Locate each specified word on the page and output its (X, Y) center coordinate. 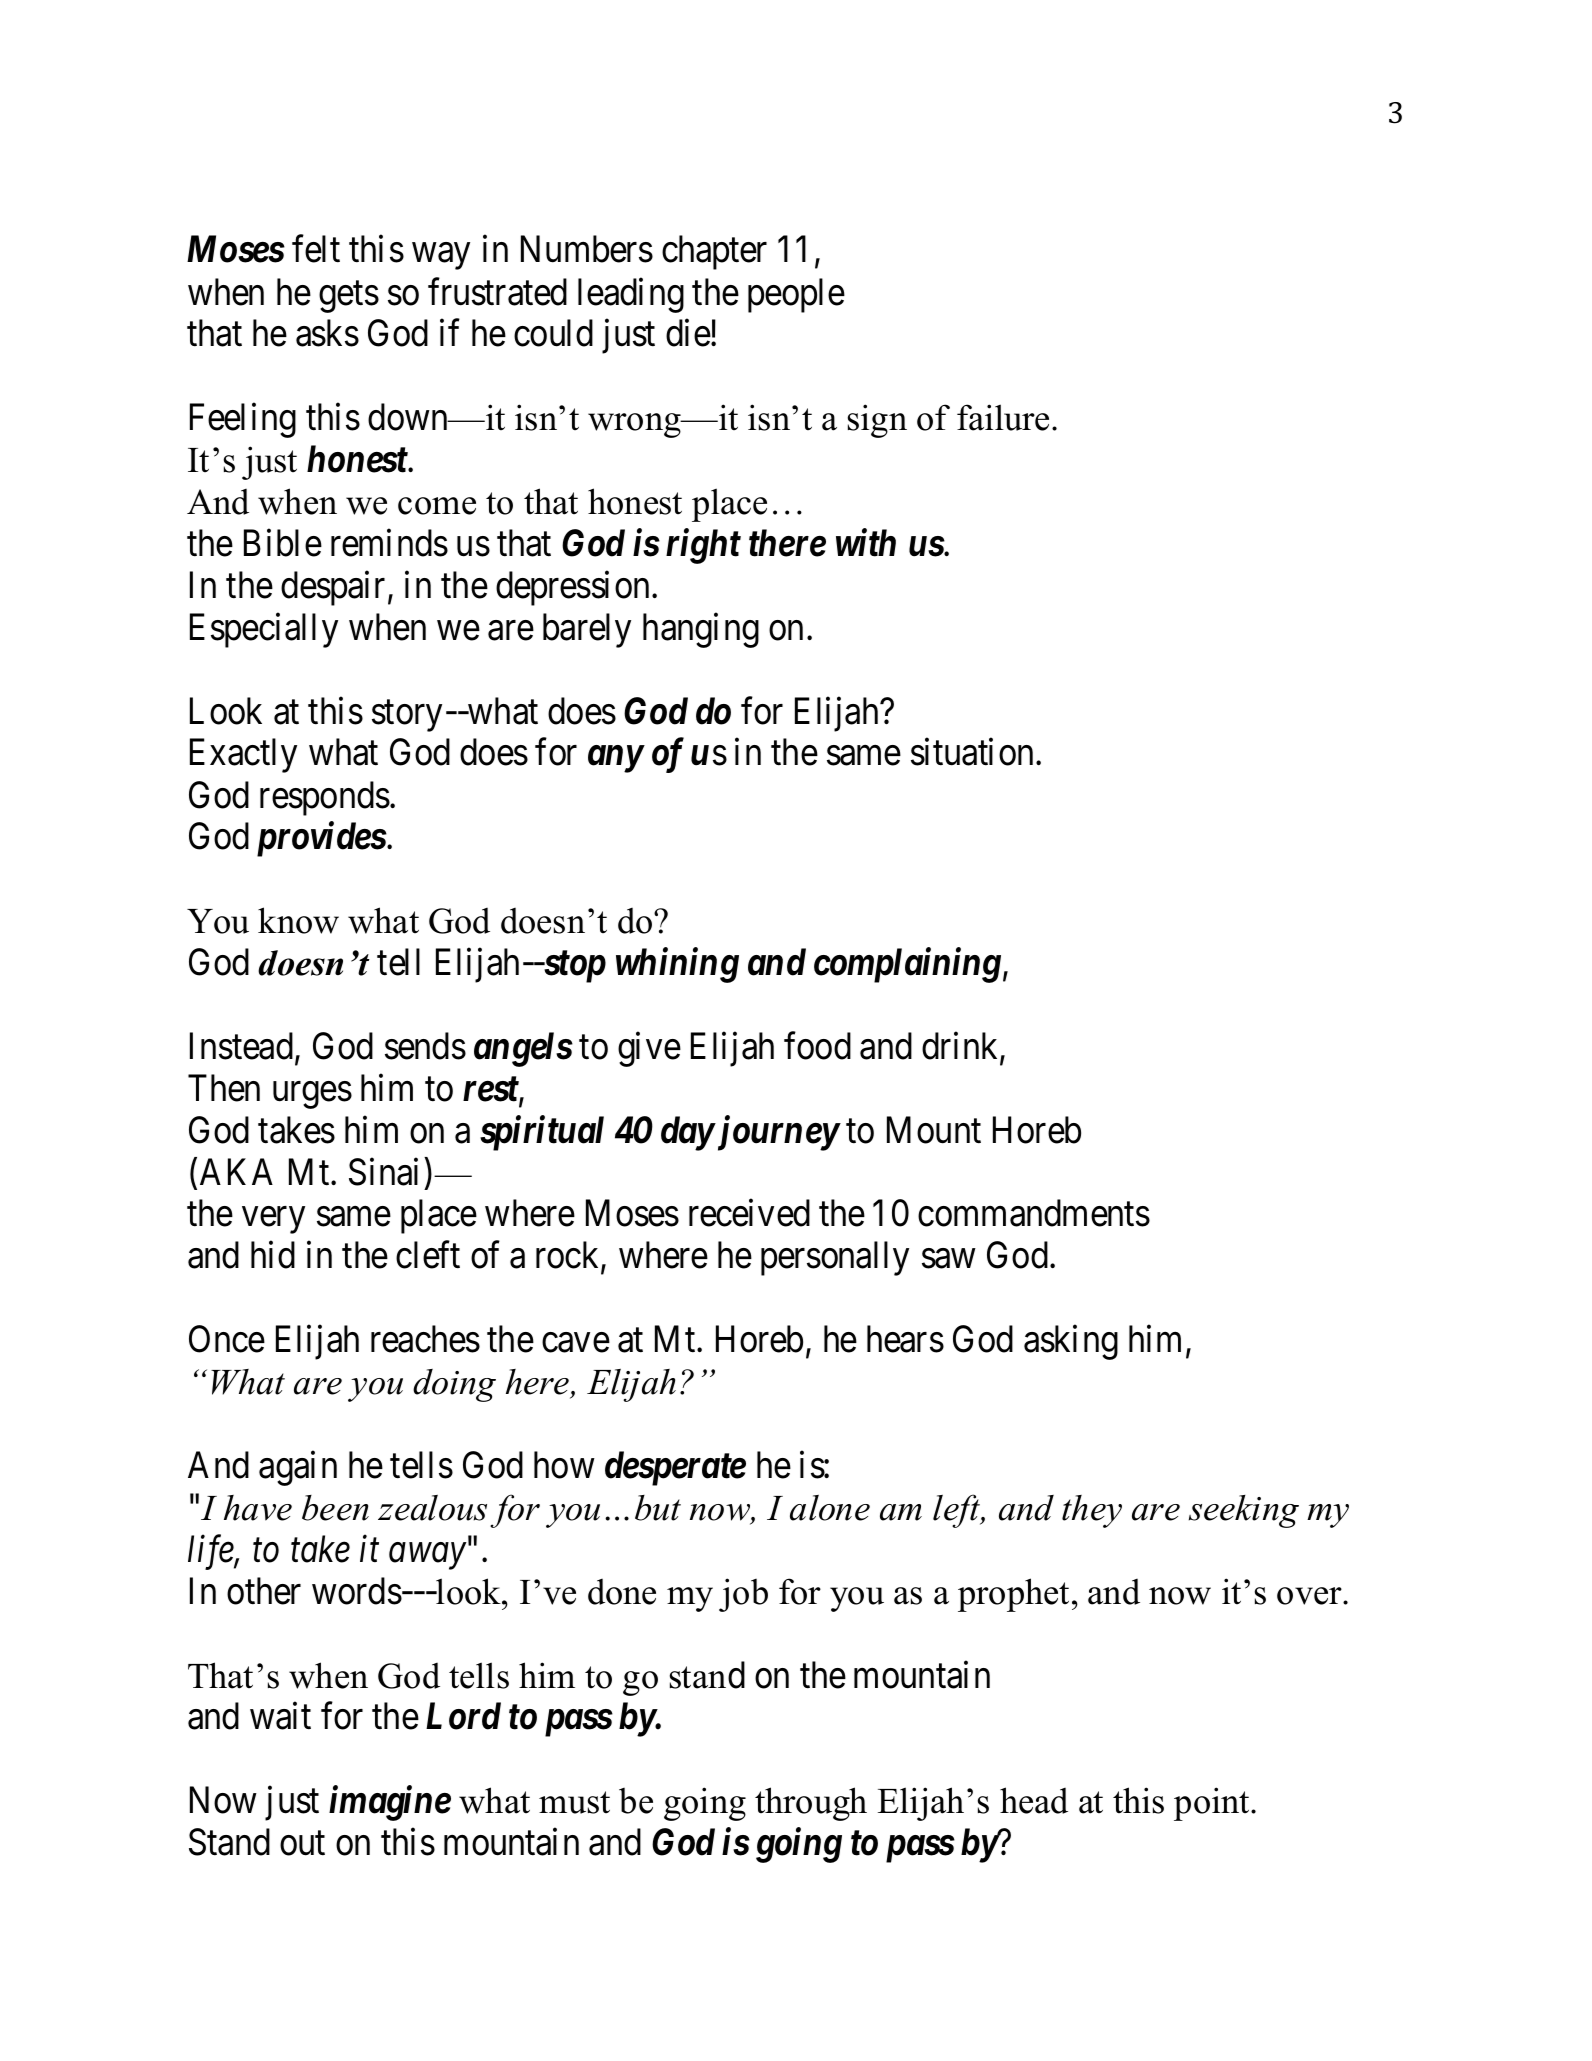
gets (349, 297)
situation (974, 752)
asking (1071, 1343)
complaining (907, 965)
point (1213, 1804)
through (811, 1804)
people (796, 295)
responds (325, 798)
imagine (390, 1803)
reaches (425, 1339)
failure (1003, 417)
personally (835, 1259)
